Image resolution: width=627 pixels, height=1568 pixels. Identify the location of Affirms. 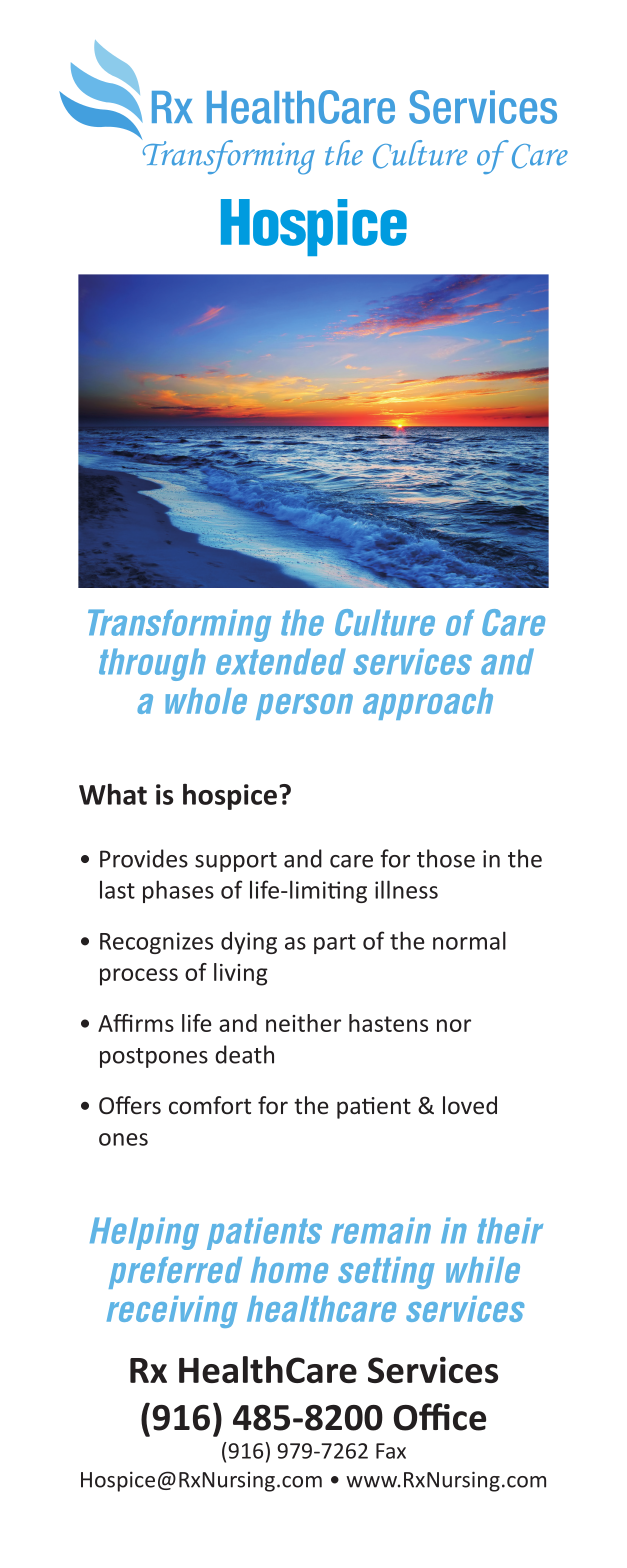
(136, 1023).
